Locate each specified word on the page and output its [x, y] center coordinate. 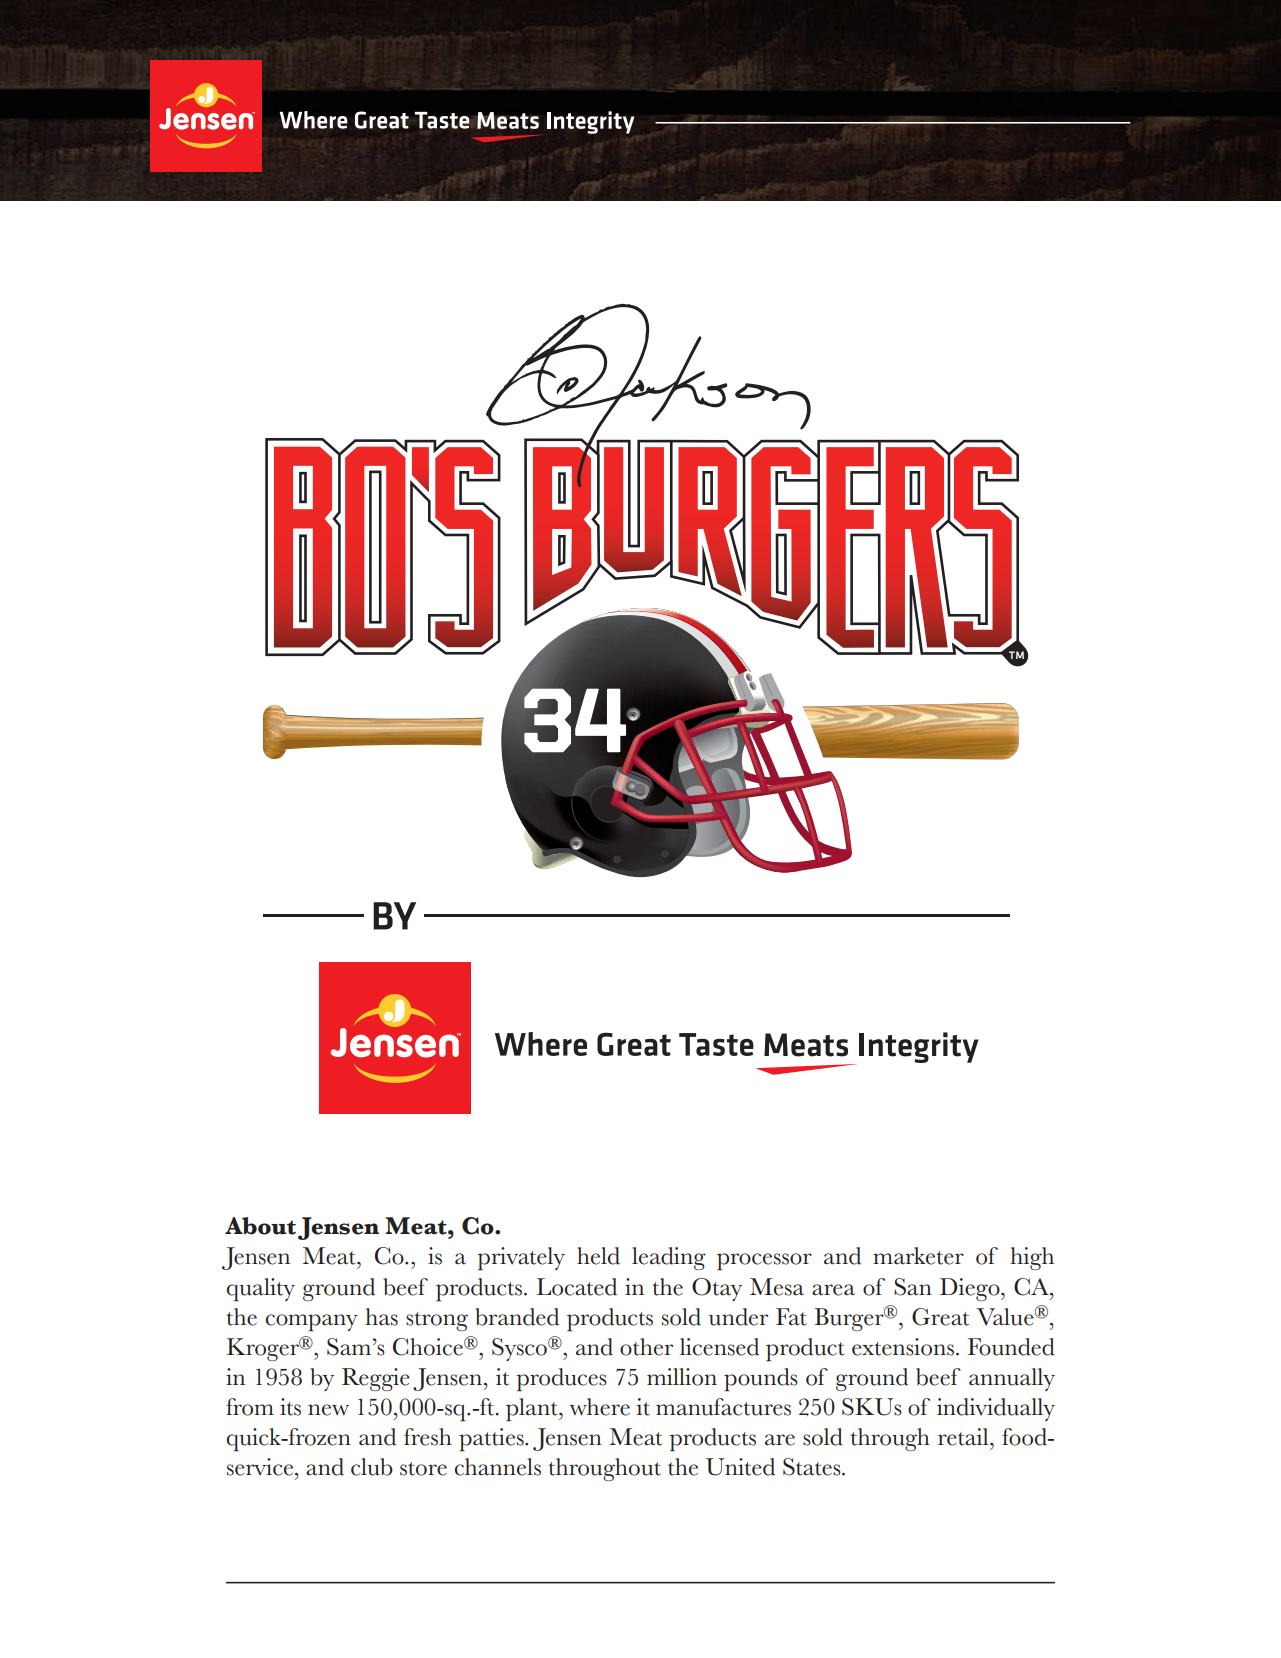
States [813, 1467]
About [260, 1226]
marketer [918, 1256]
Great [940, 1317]
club [372, 1467]
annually [1012, 1379]
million [682, 1377]
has [381, 1317]
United [740, 1467]
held [598, 1256]
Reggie [376, 1379]
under [738, 1317]
